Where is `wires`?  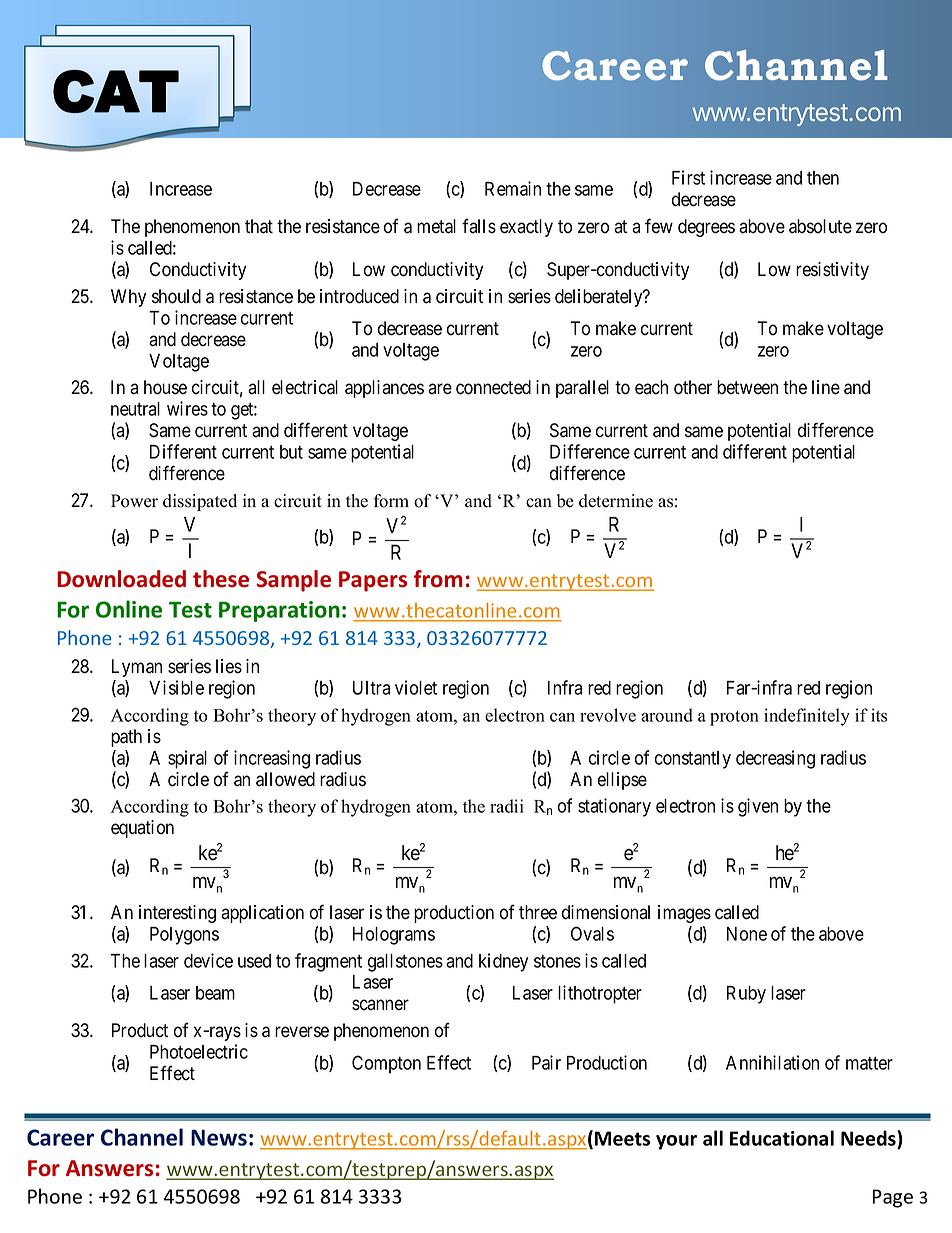 wires is located at coordinates (187, 408).
